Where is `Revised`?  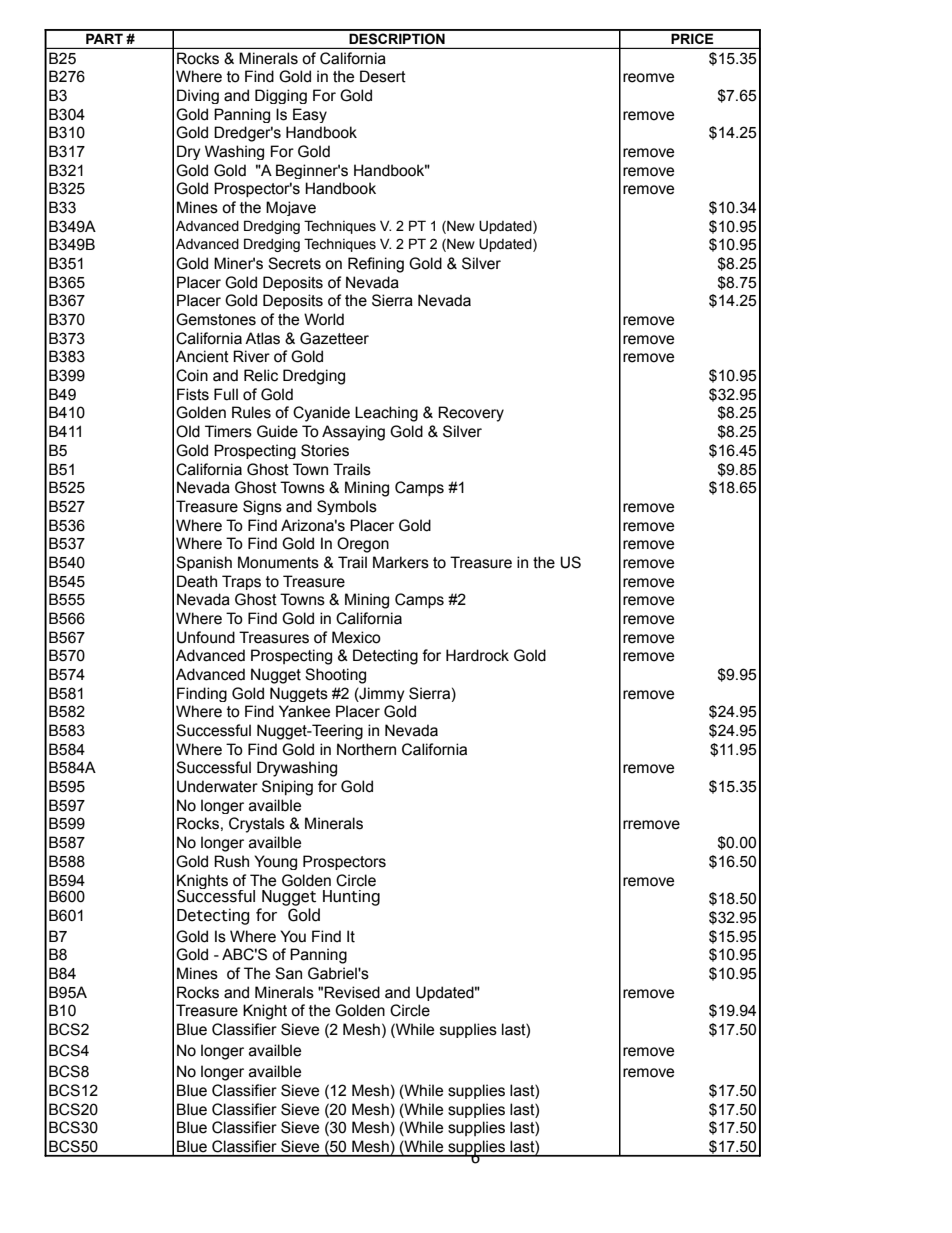
Revised is located at coordinates (352, 992).
